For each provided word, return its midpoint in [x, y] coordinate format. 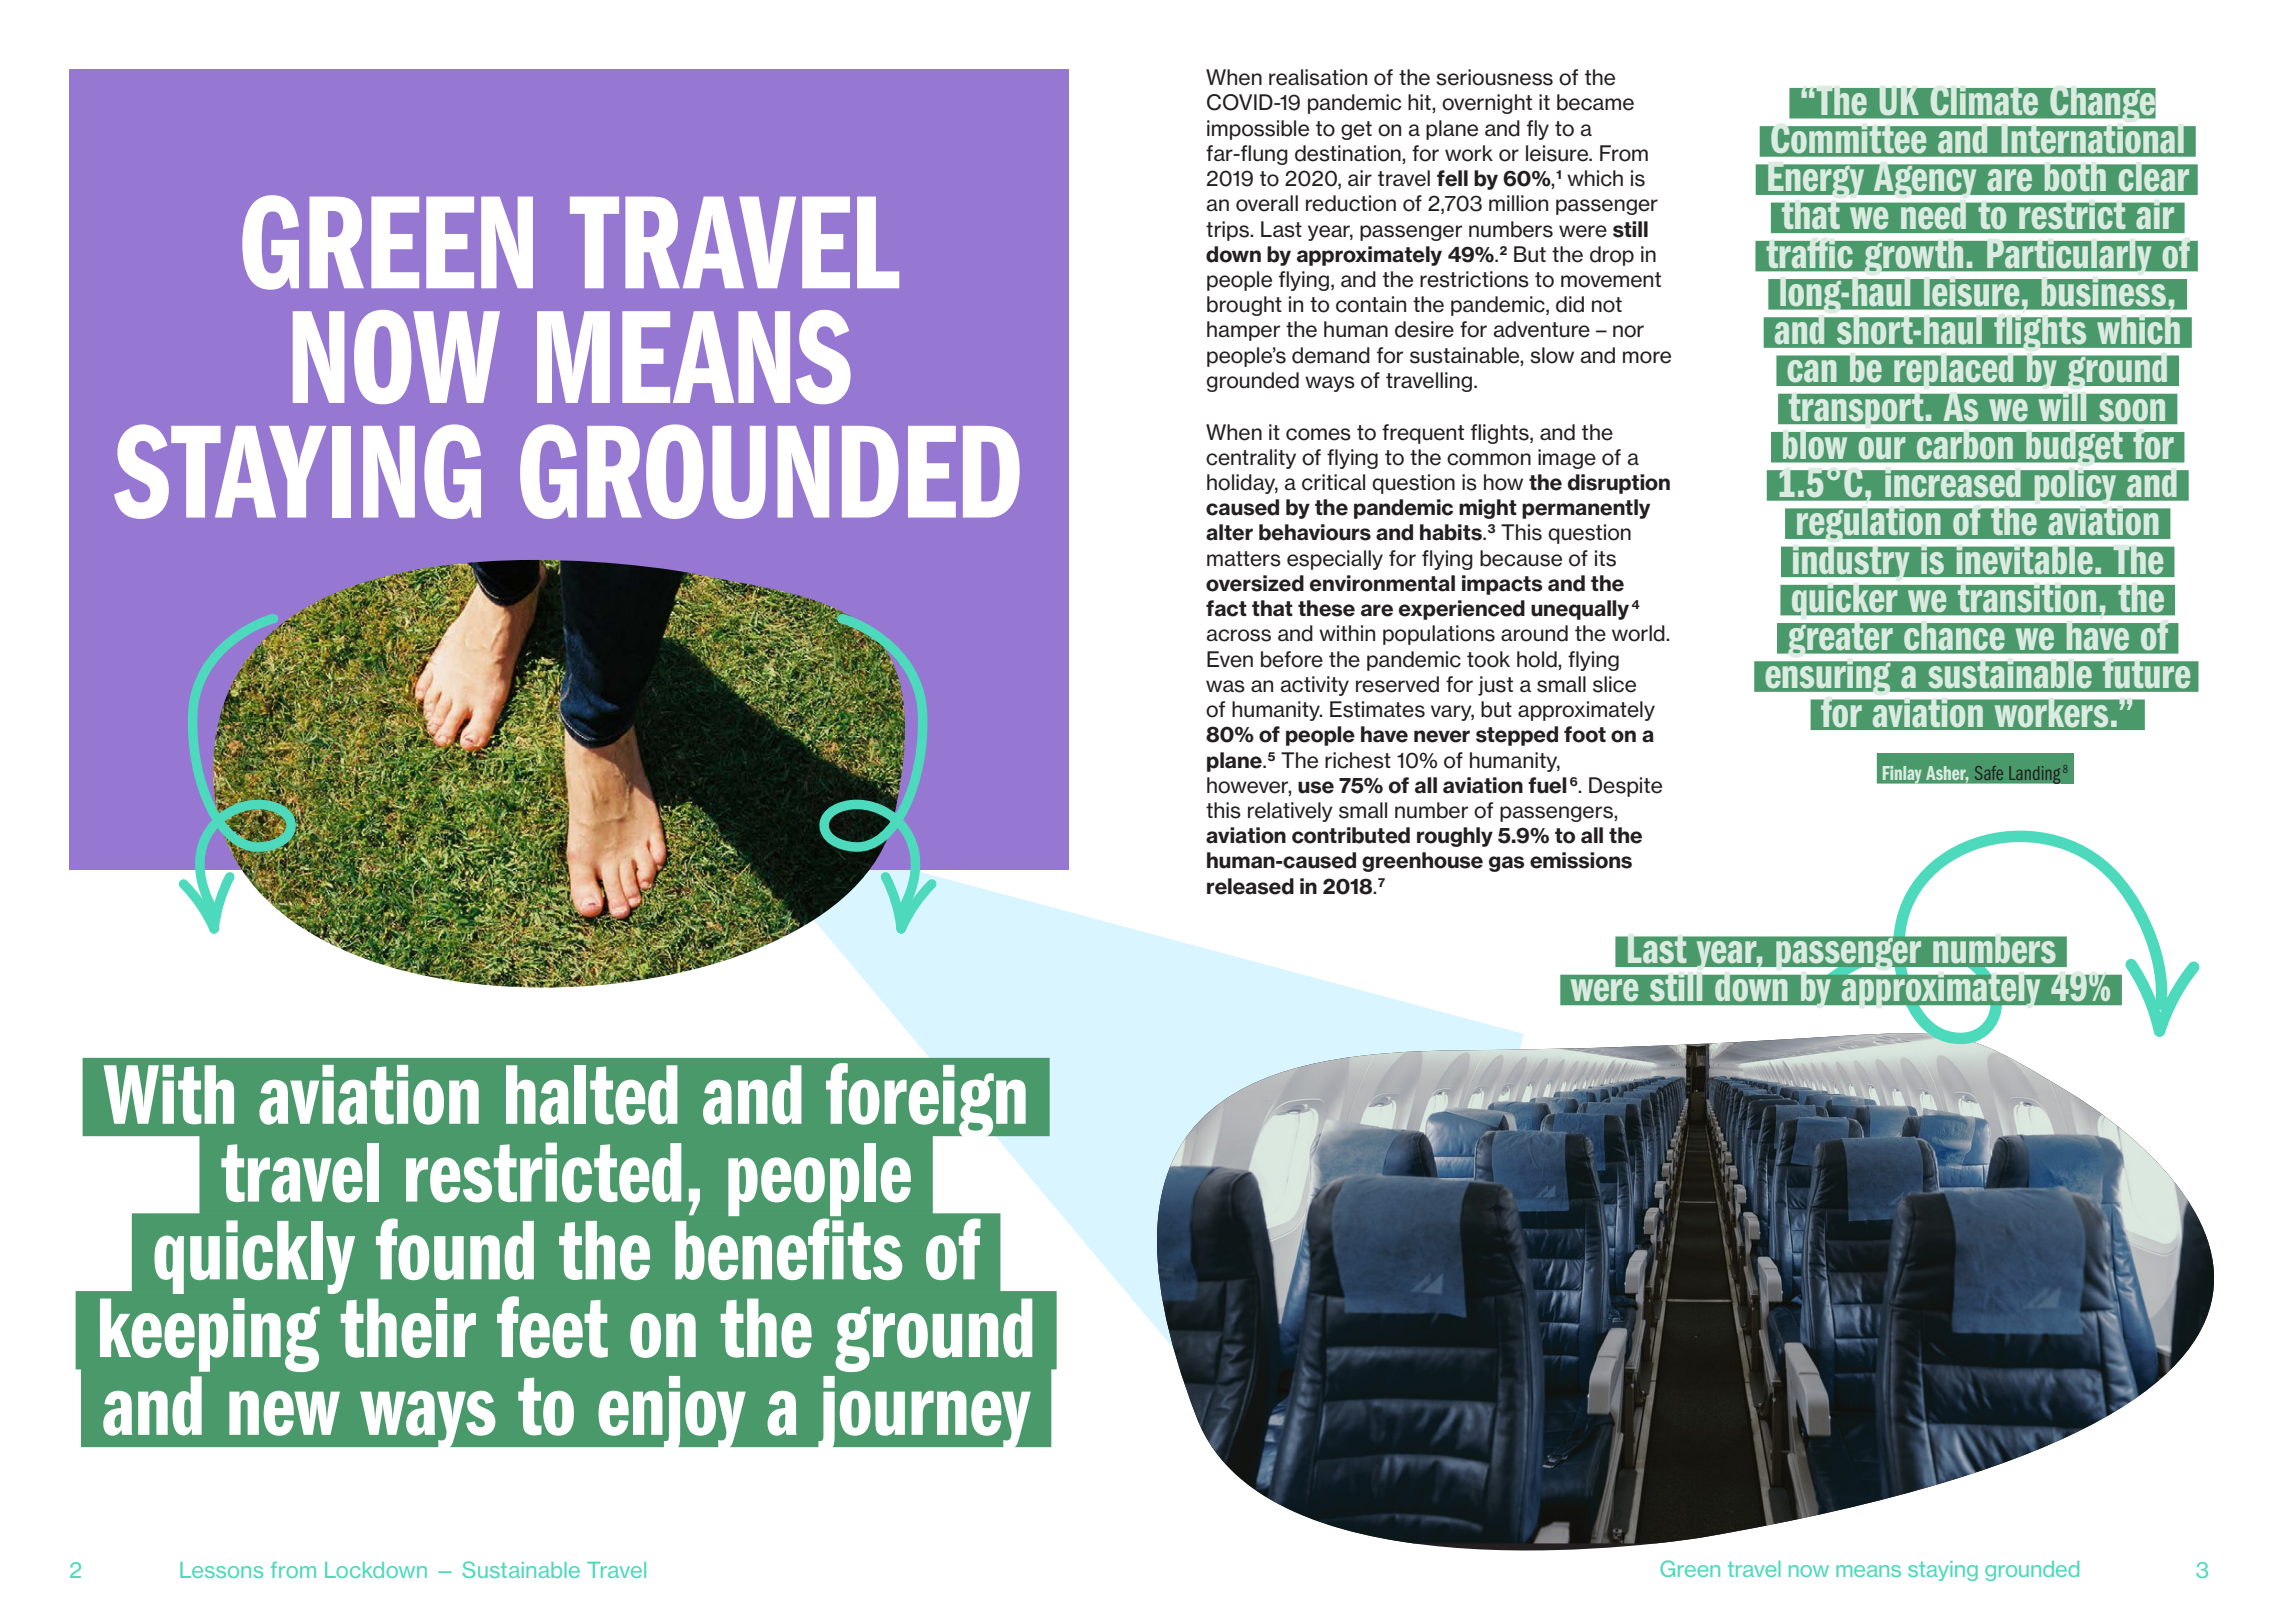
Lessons [221, 1570]
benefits [788, 1249]
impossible [1258, 130]
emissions [1581, 860]
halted [592, 1095]
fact [1226, 608]
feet [552, 1327]
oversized [1255, 583]
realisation [1318, 77]
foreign [927, 1102]
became [1595, 102]
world [1639, 633]
